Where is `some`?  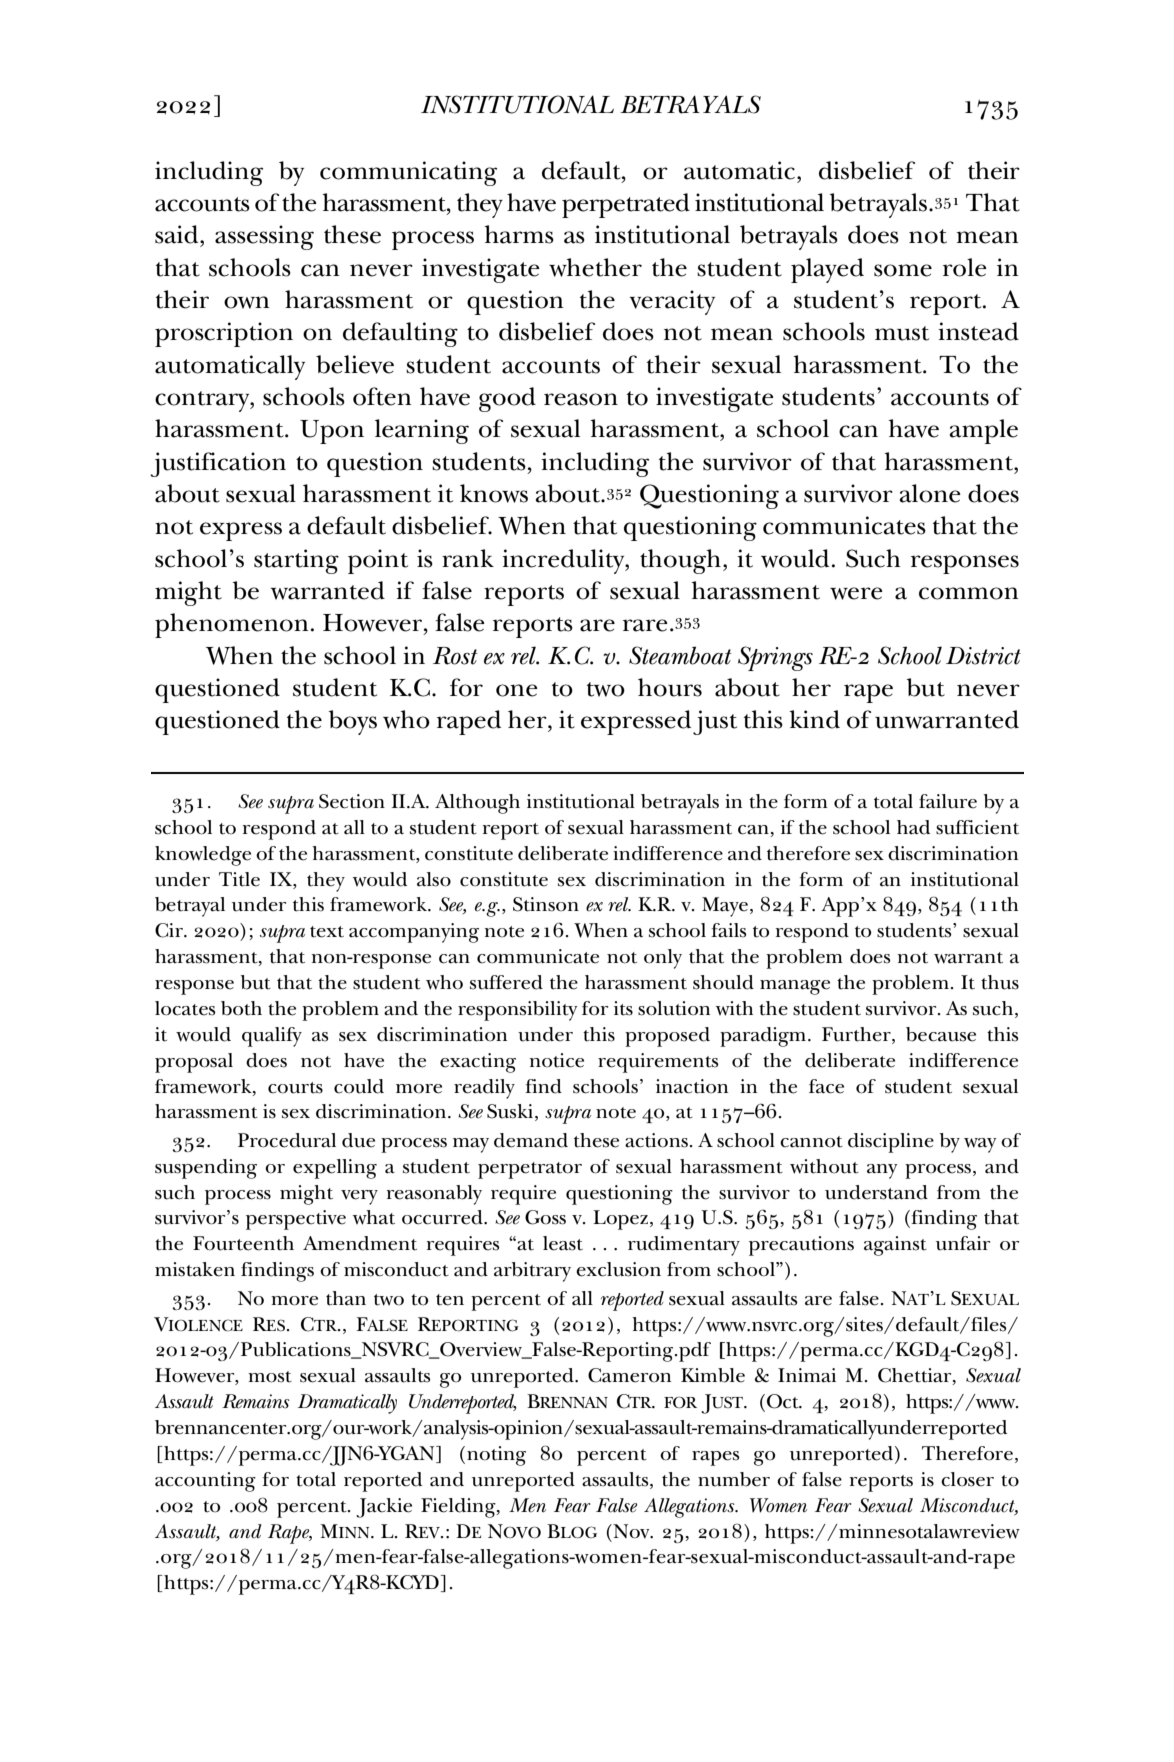 some is located at coordinates (903, 270).
